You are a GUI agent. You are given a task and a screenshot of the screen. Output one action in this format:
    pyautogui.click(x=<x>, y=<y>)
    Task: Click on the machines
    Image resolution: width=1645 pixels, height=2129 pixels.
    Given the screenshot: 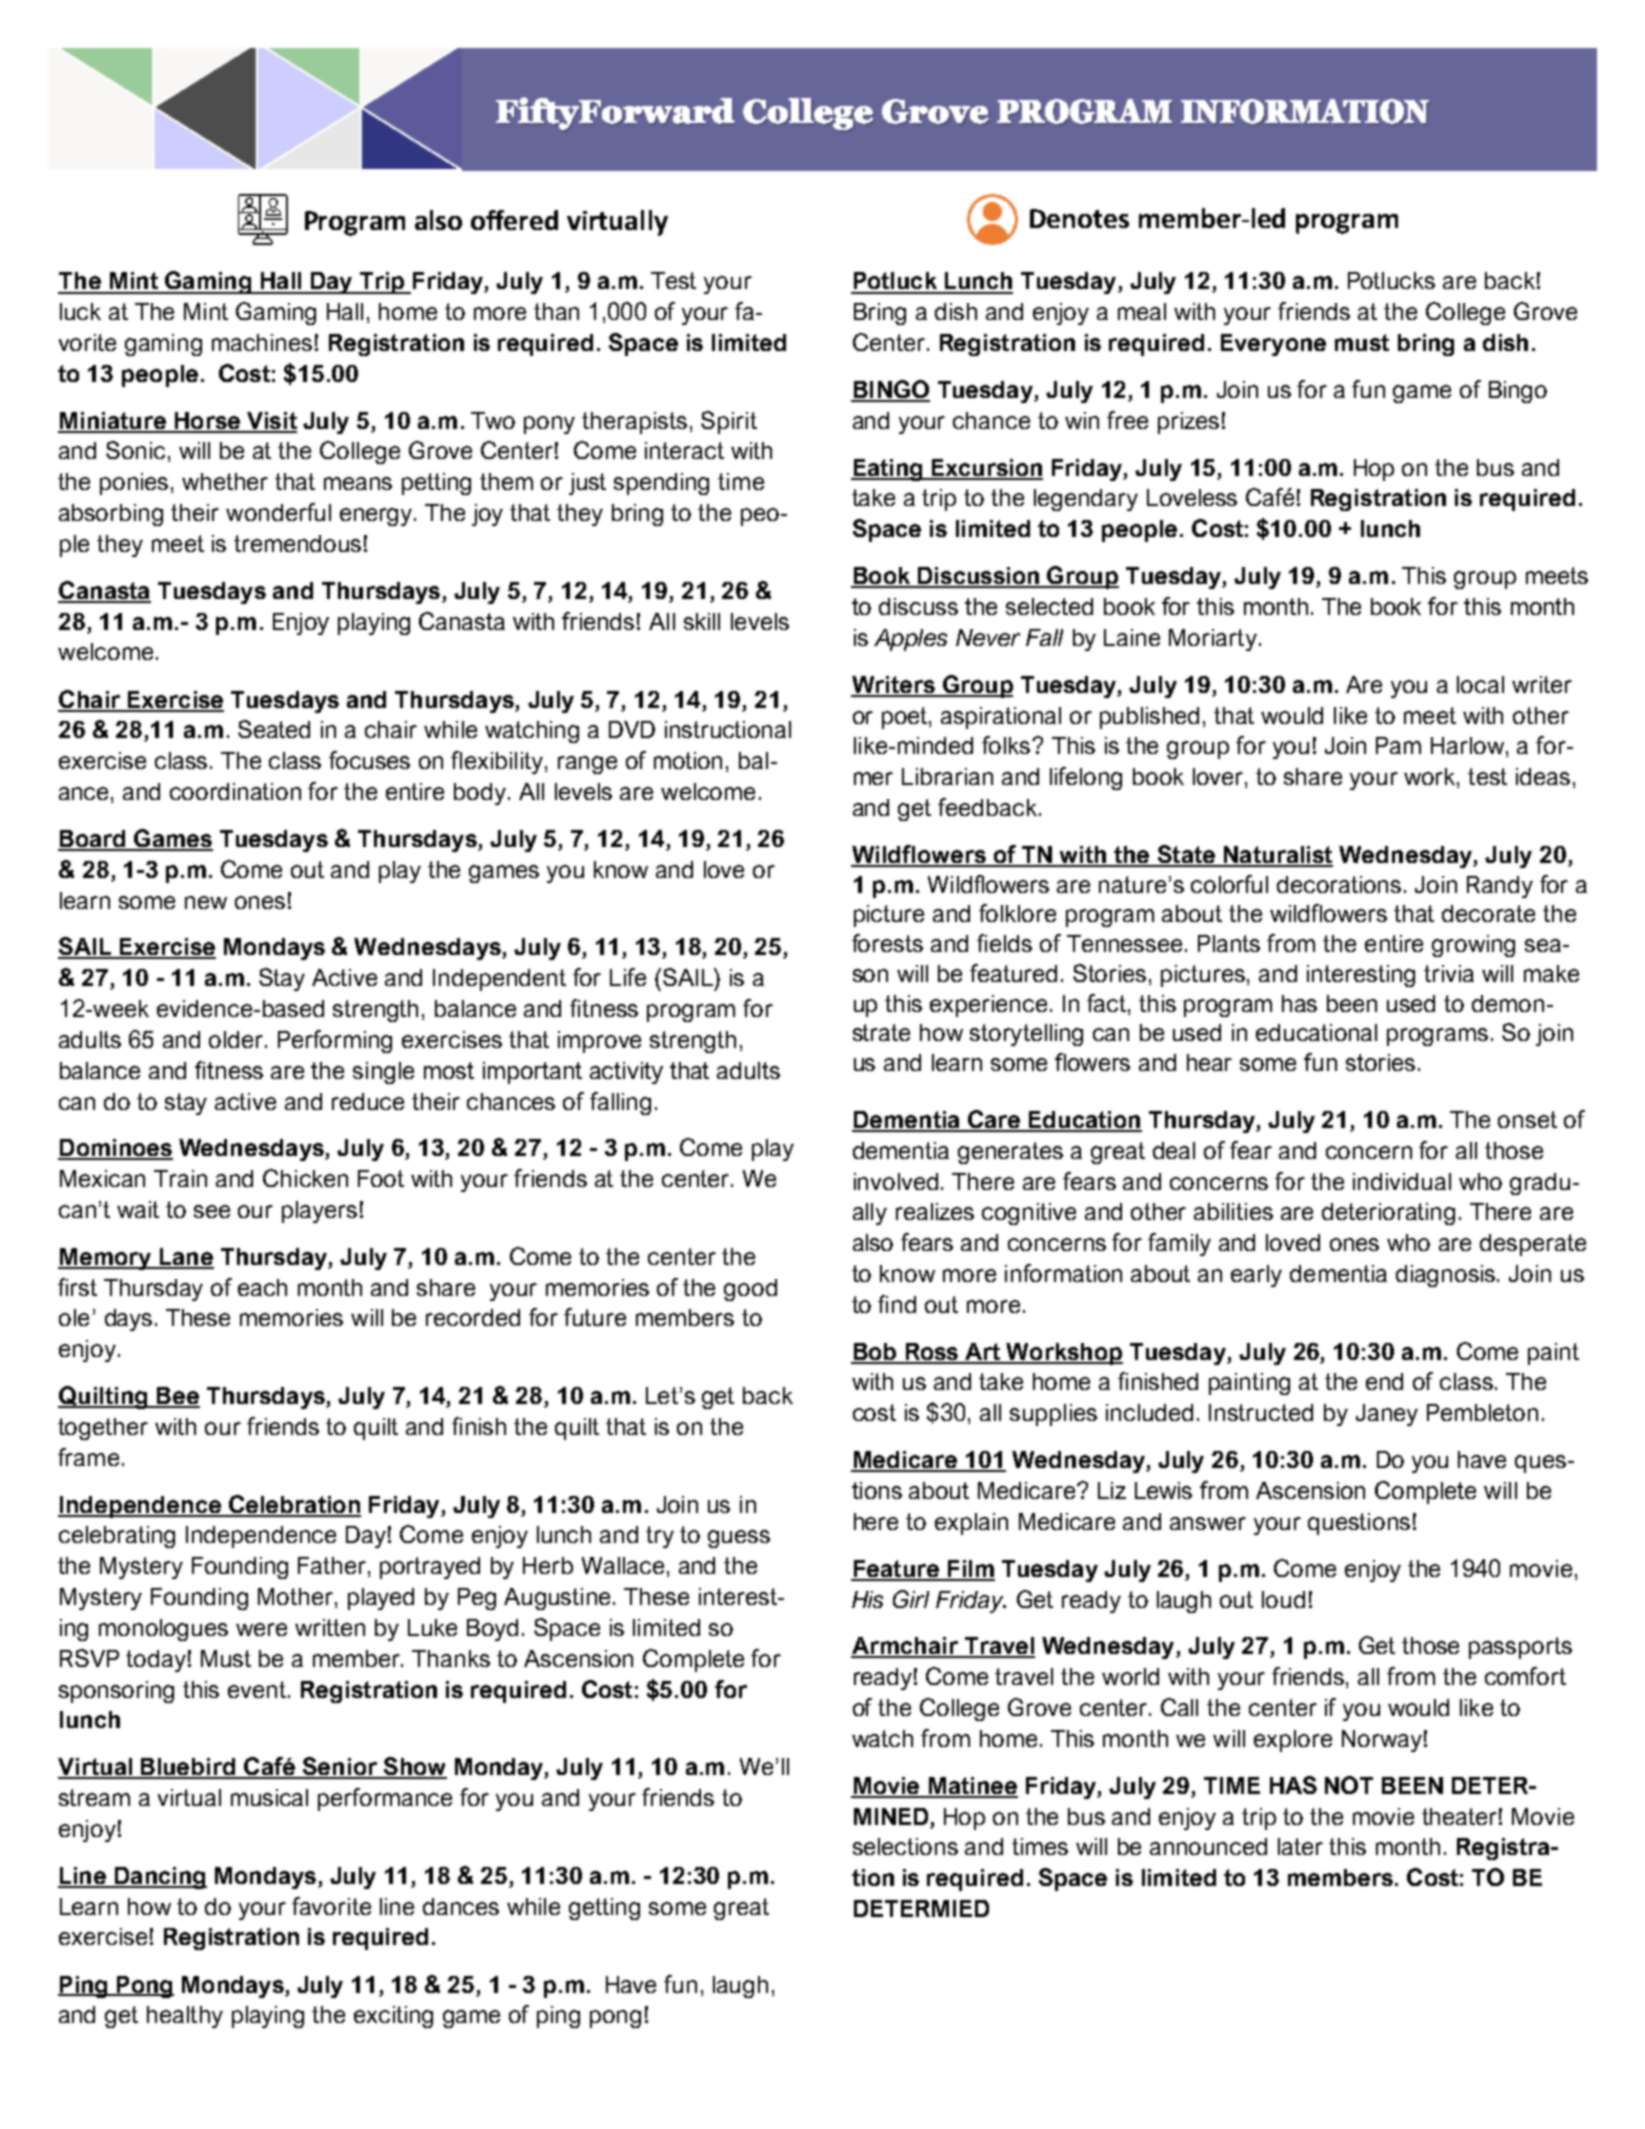 What is the action you would take?
    pyautogui.click(x=262, y=342)
